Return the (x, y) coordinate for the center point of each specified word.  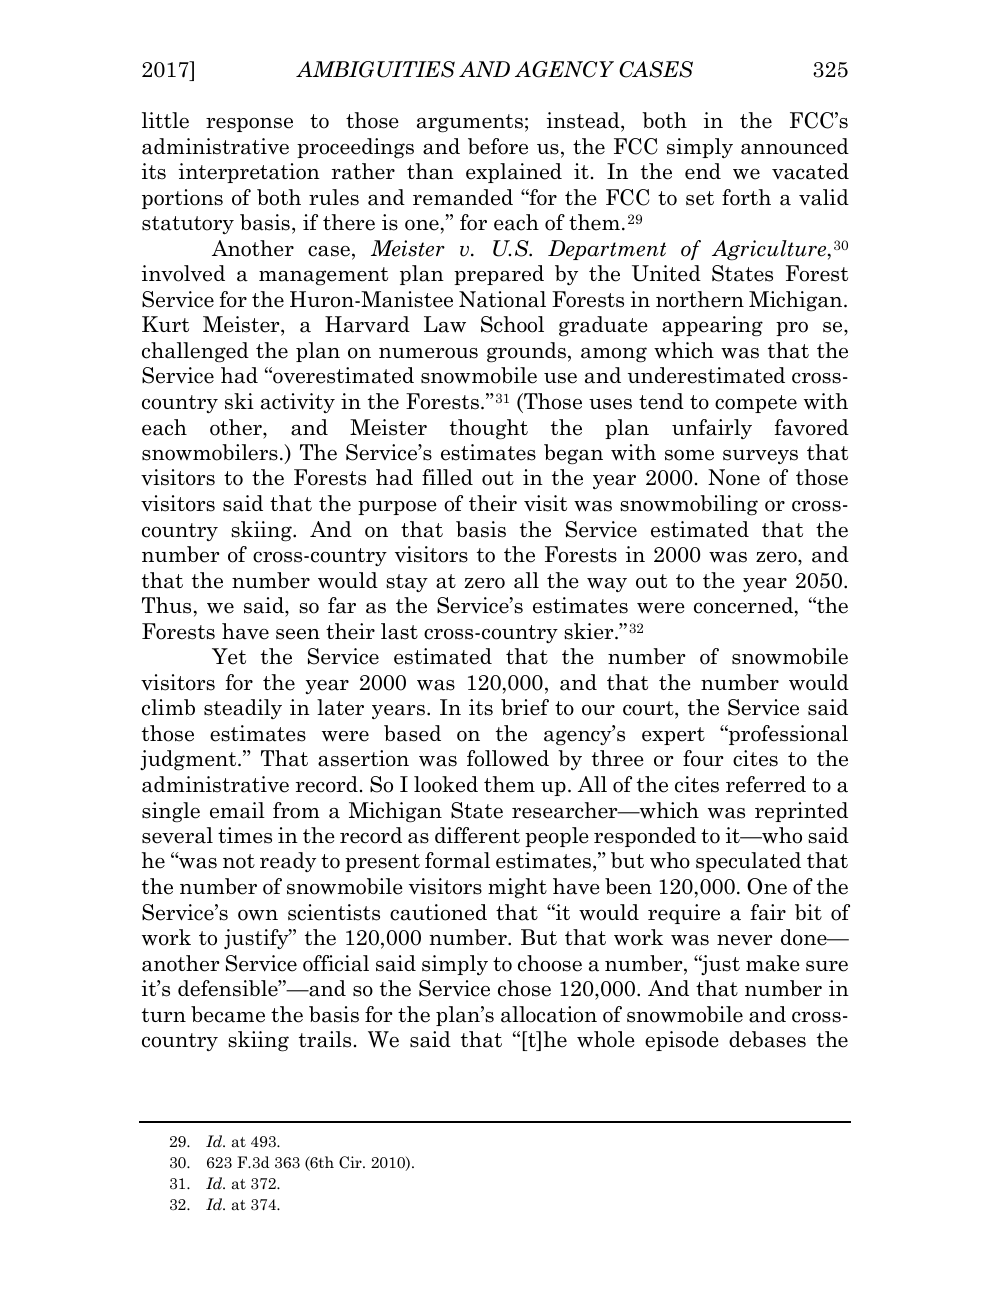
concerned (745, 606)
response (249, 125)
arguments (470, 123)
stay (407, 583)
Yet (229, 656)
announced (795, 146)
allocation (549, 1014)
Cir (351, 1162)
